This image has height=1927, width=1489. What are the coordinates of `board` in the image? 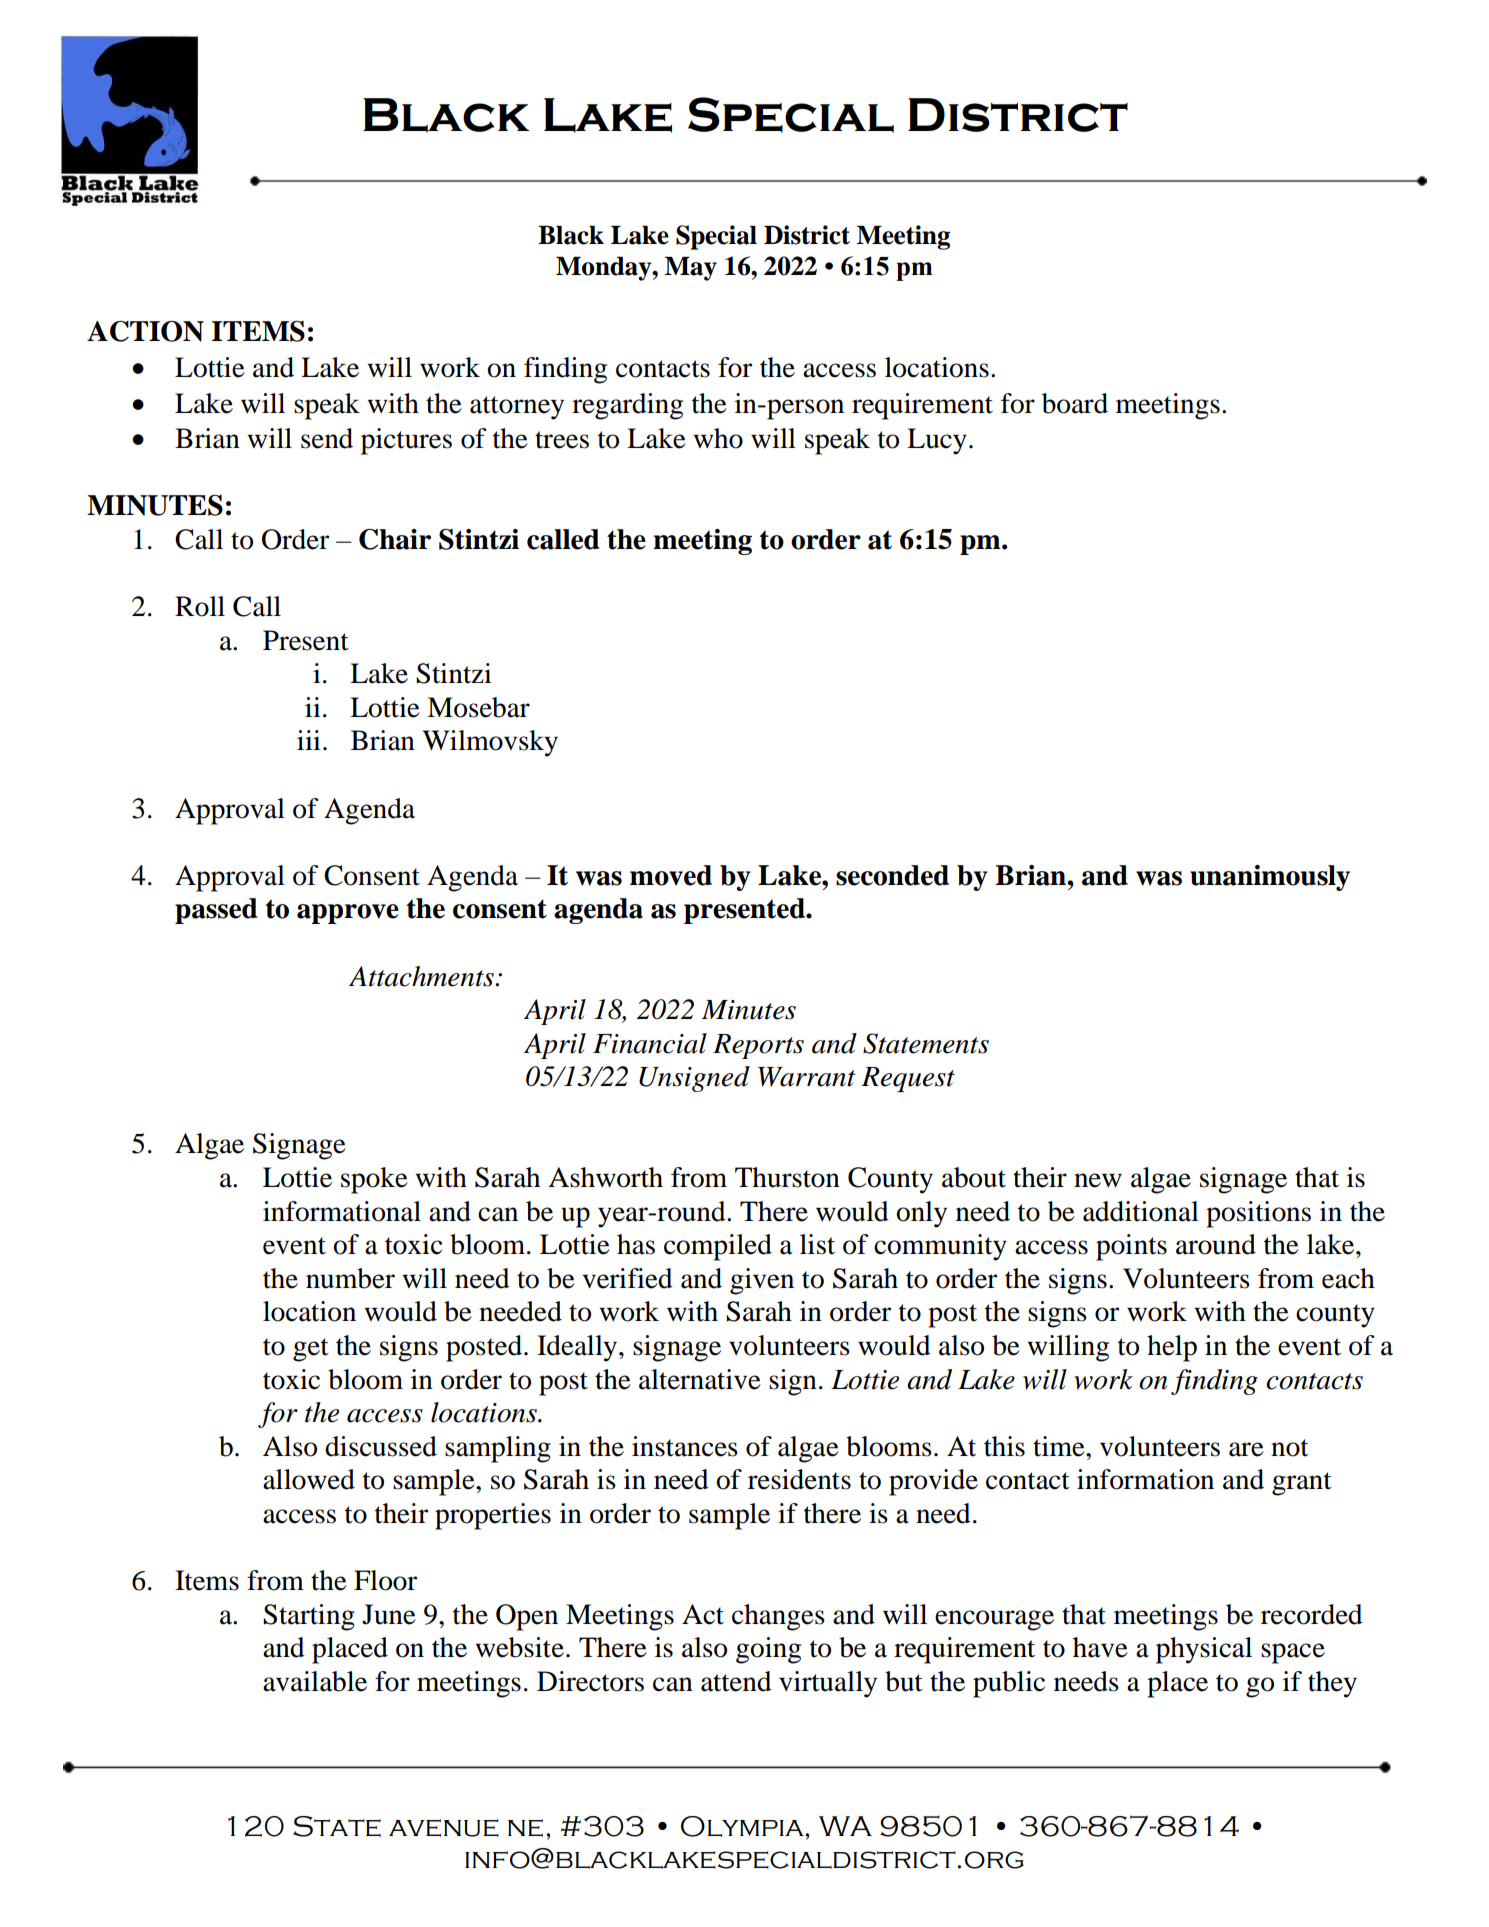 It's located at (1075, 403).
